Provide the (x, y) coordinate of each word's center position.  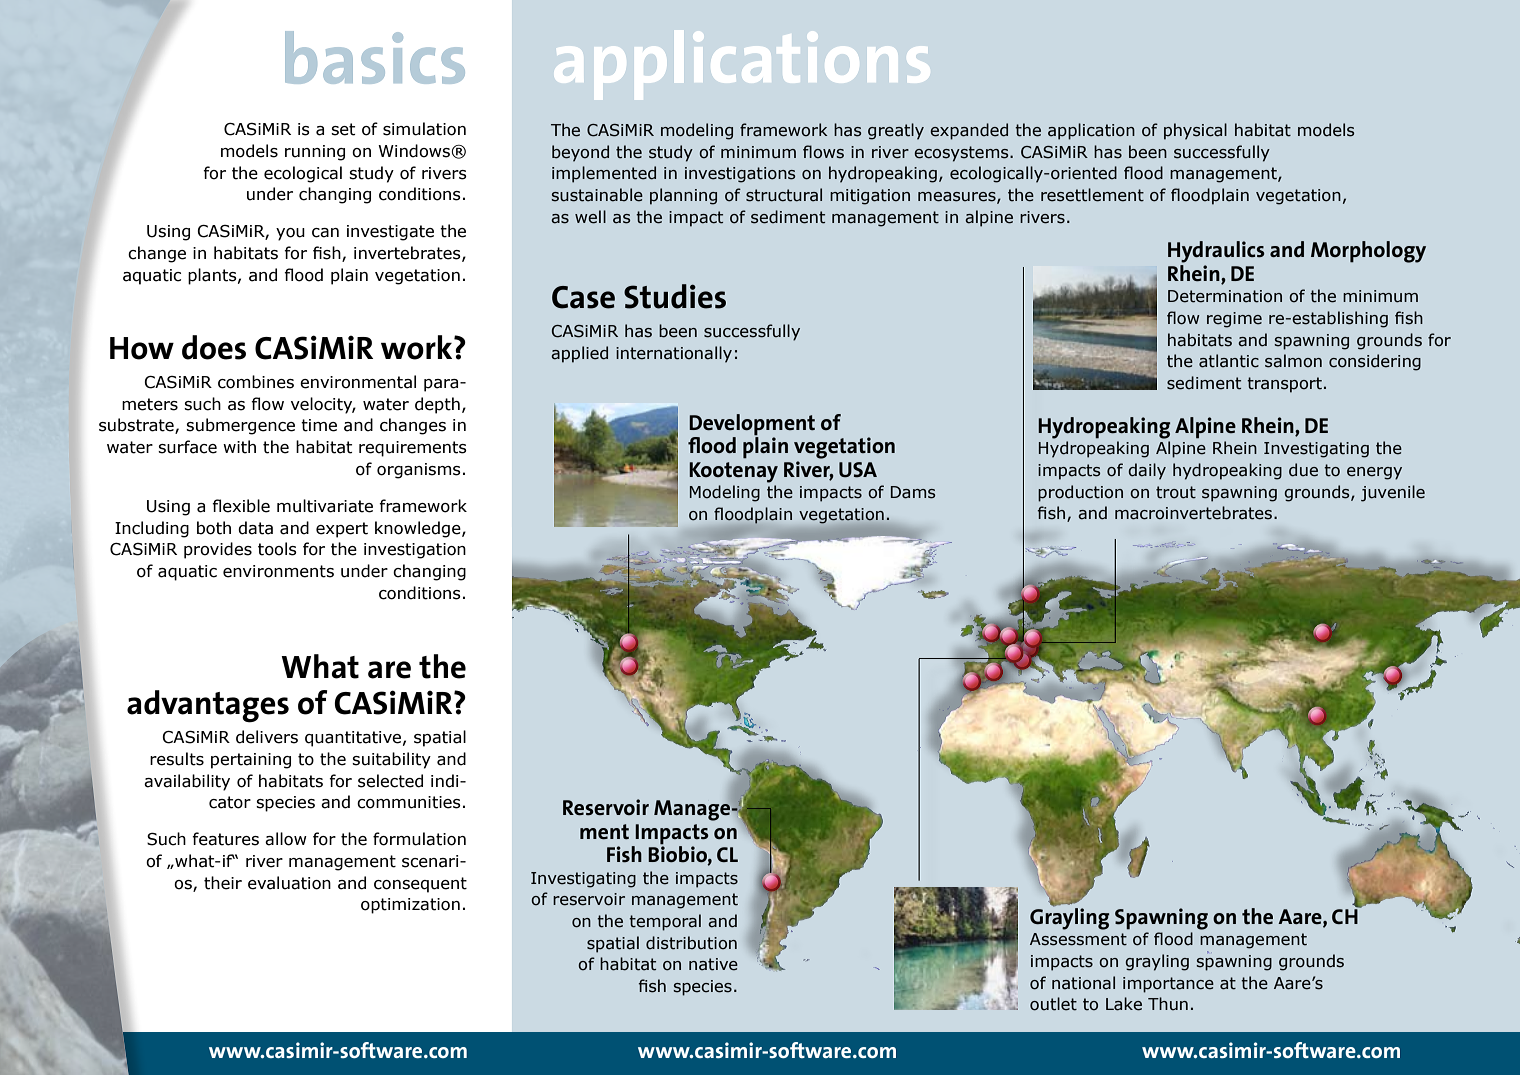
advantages (208, 706)
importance (1168, 985)
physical (1195, 131)
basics (375, 57)
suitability (391, 760)
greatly (896, 131)
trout (1176, 492)
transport (1284, 385)
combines (256, 382)
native (713, 964)
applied (579, 354)
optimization (410, 906)
